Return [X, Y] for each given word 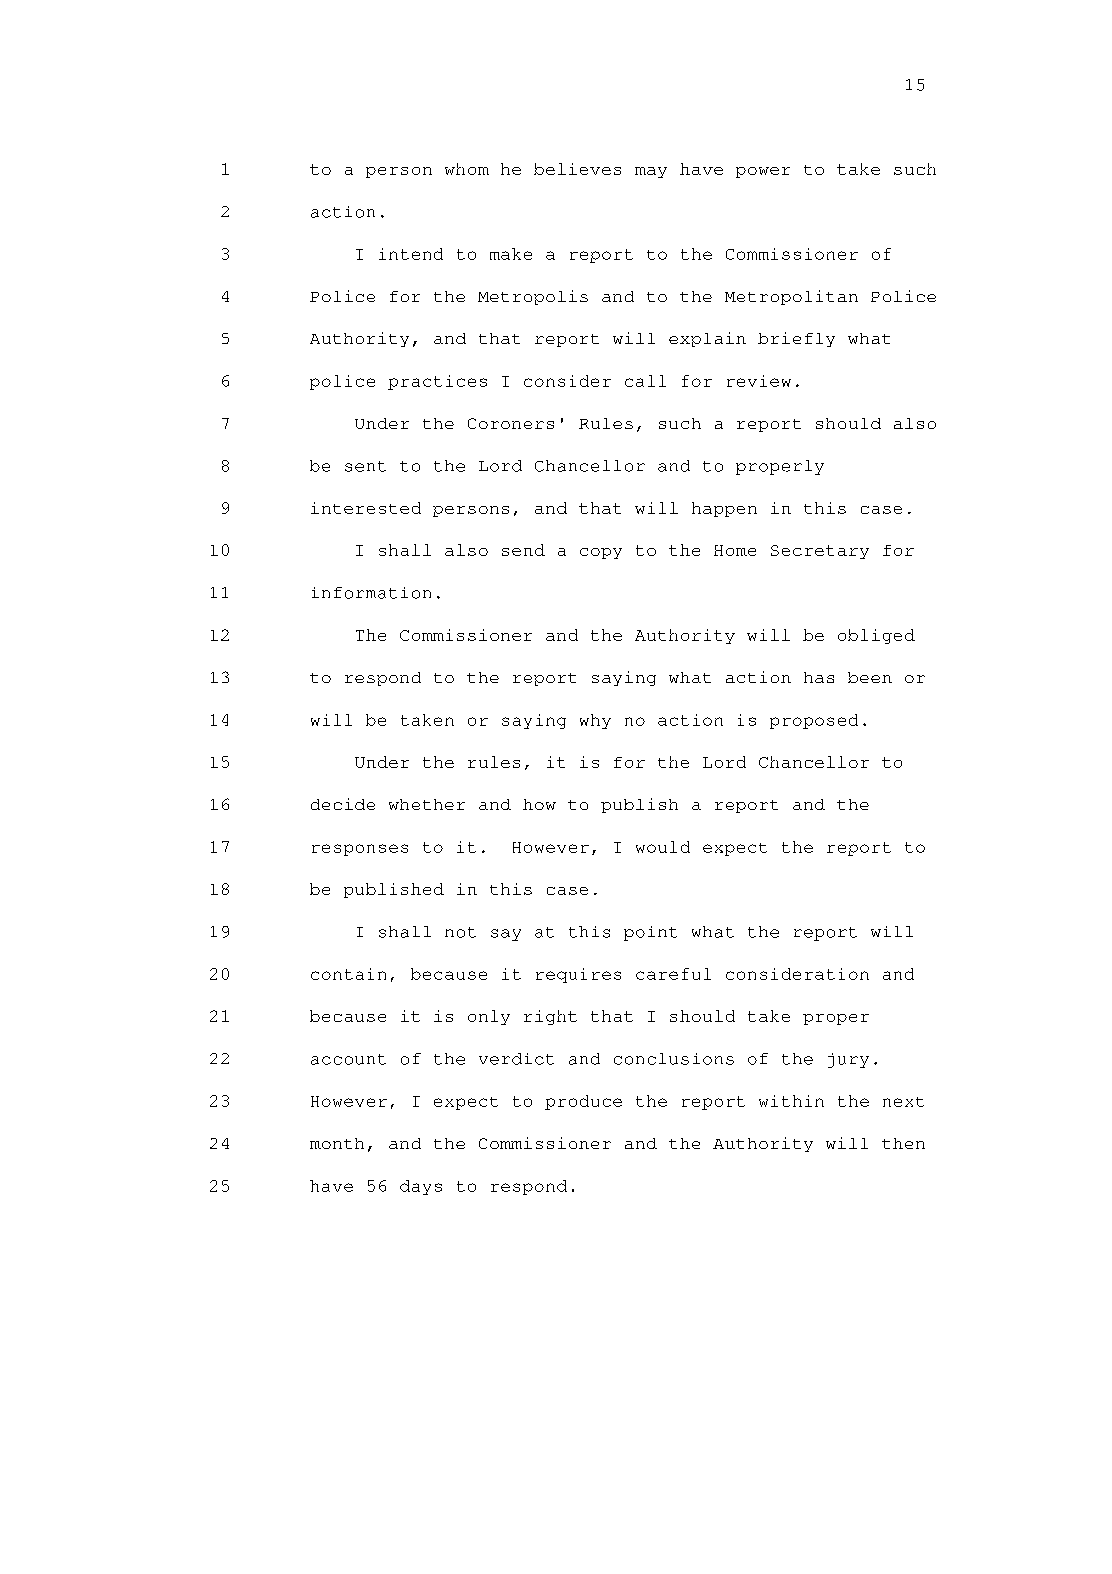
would [663, 847]
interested [366, 508]
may [651, 172]
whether [427, 804]
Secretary [820, 552]
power [763, 172]
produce [583, 1102]
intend [411, 254]
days [421, 1187]
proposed [814, 721]
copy [601, 553]
